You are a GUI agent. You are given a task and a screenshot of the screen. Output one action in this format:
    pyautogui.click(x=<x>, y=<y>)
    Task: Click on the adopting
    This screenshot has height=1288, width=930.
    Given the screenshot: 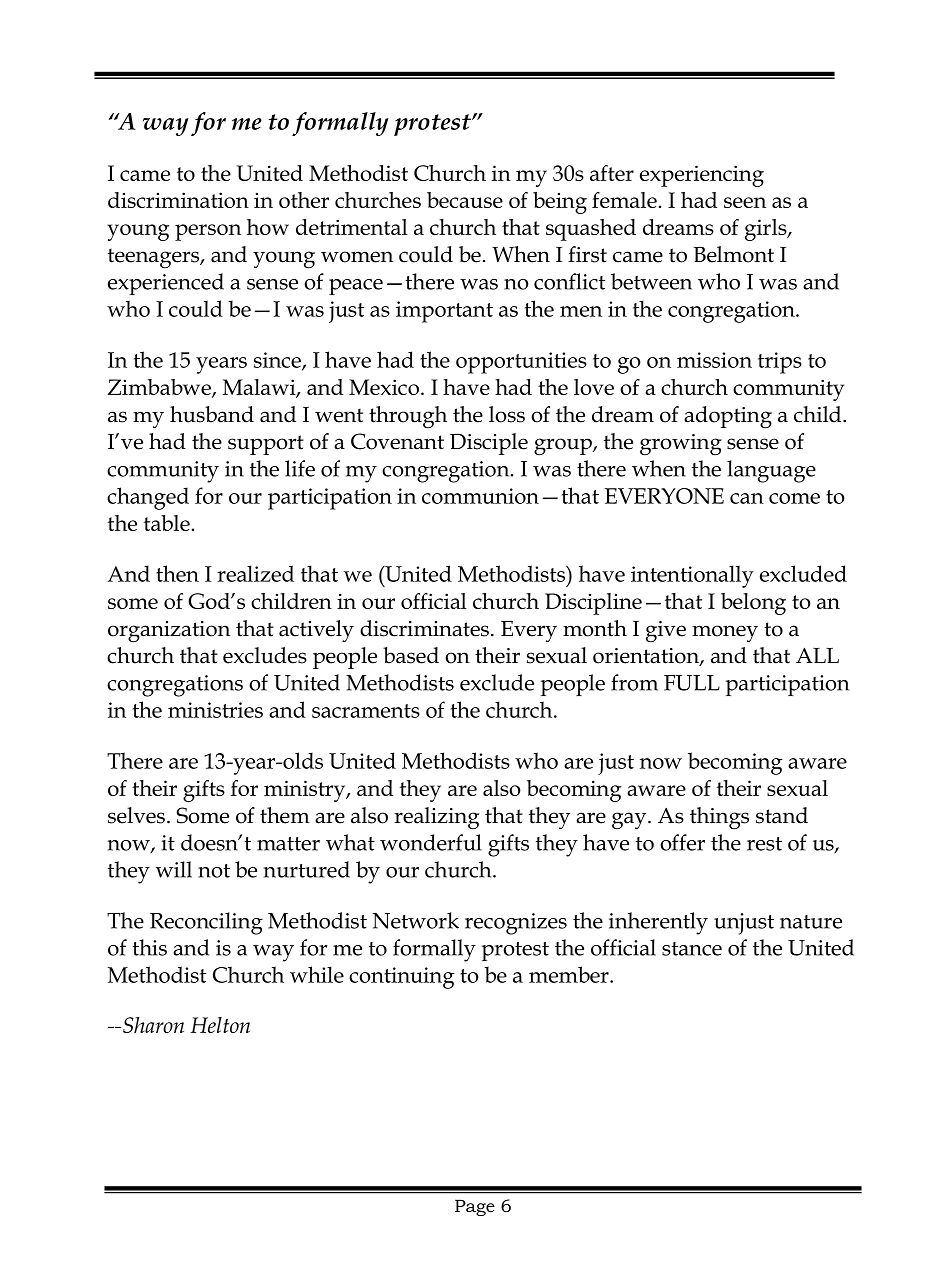 What is the action you would take?
    pyautogui.click(x=728, y=417)
